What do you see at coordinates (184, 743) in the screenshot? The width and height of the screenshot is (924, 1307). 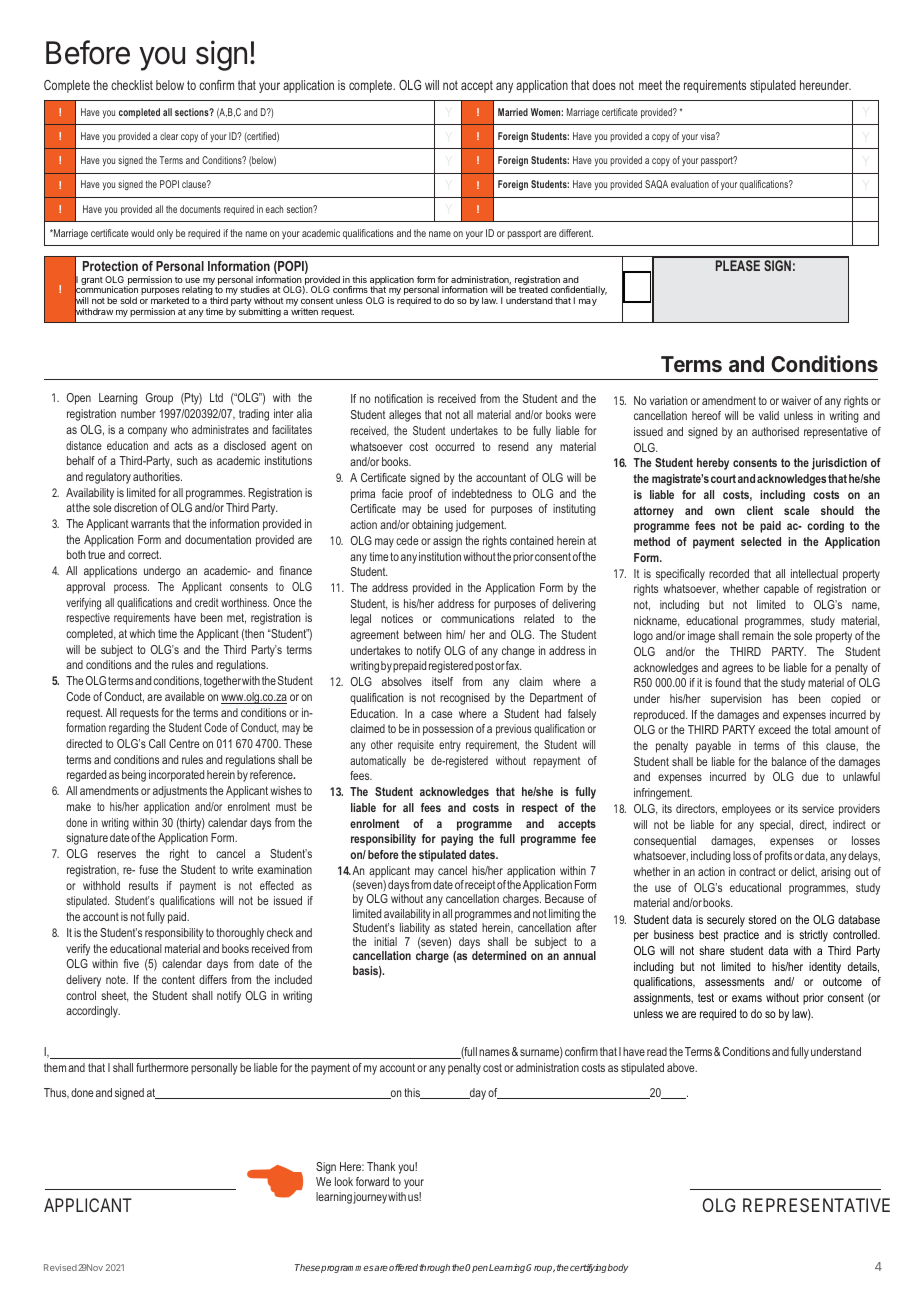 I see `Centre` at bounding box center [184, 743].
